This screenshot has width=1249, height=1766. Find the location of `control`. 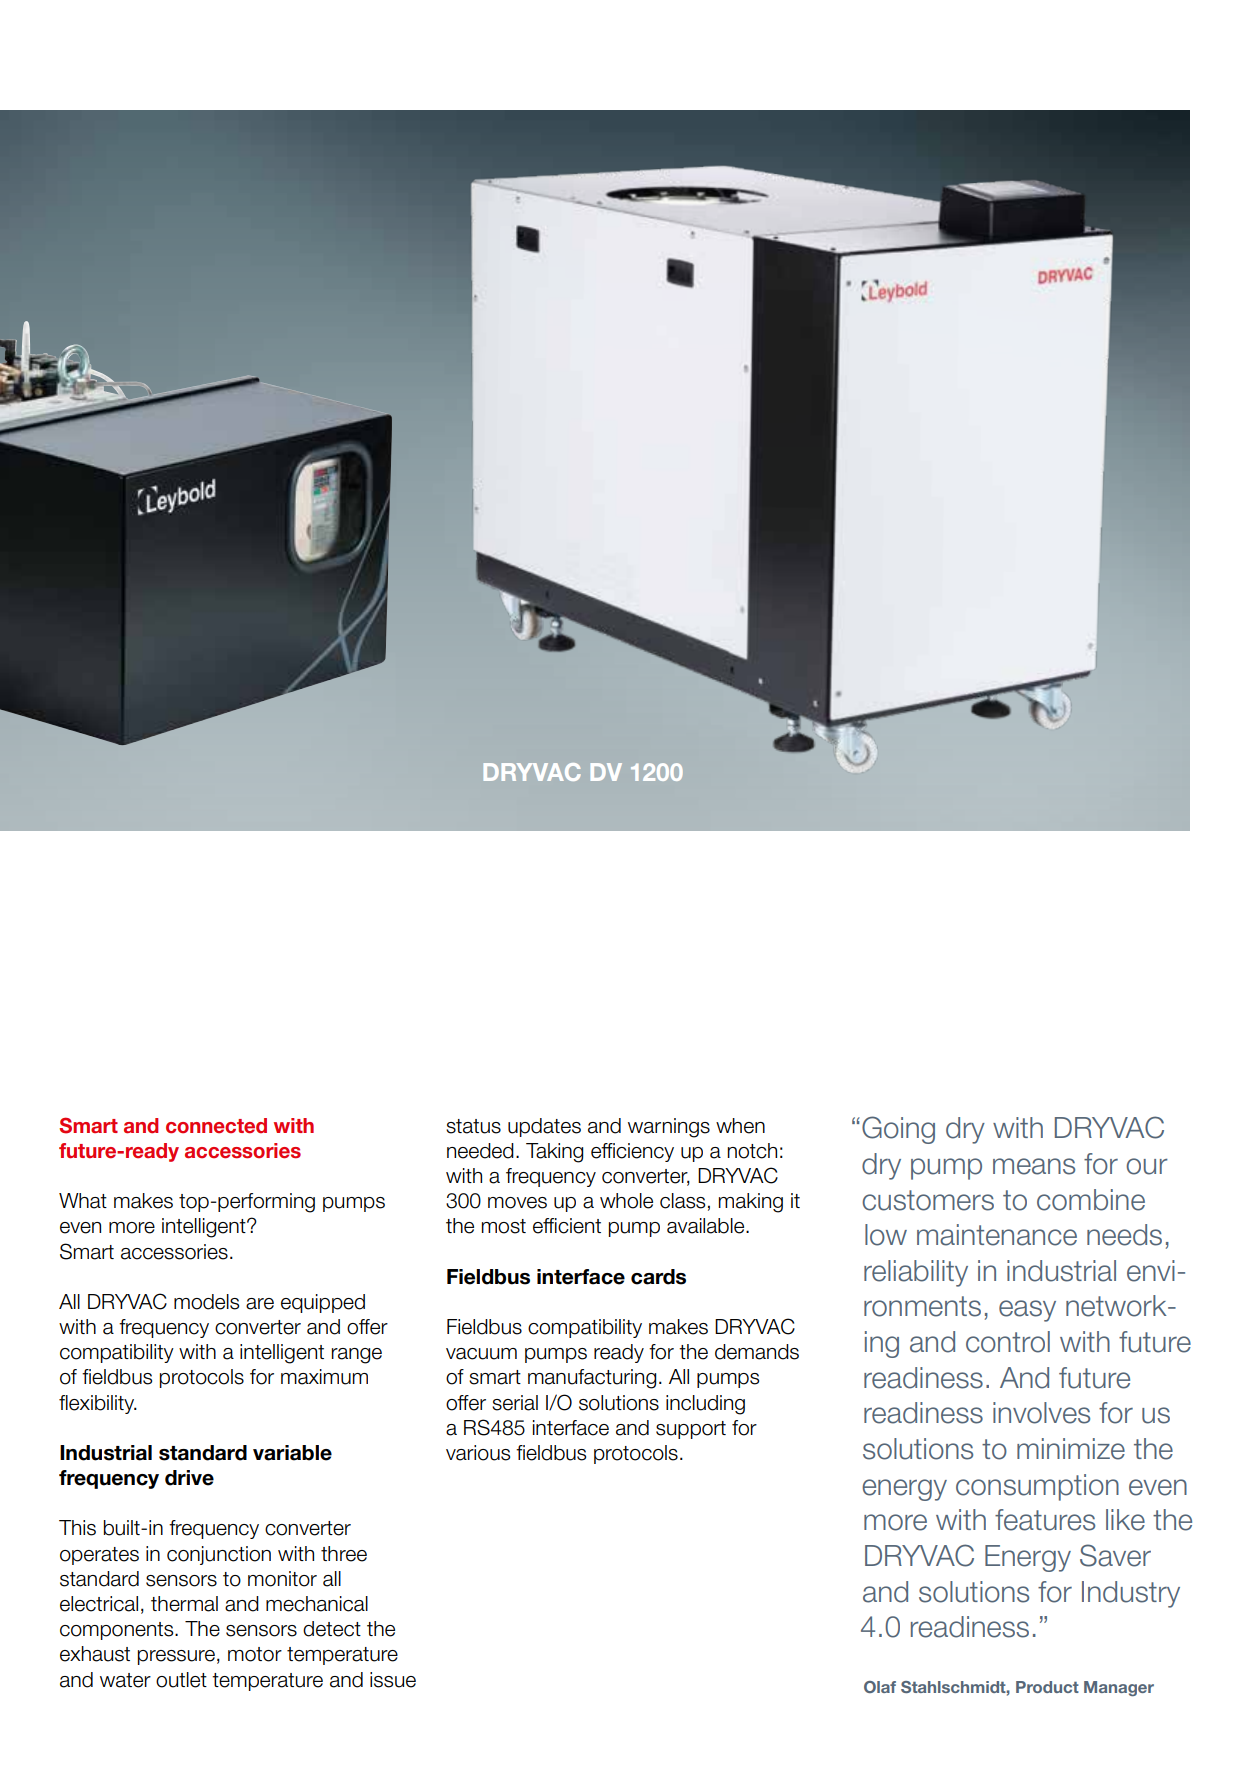

control is located at coordinates (1008, 1342).
